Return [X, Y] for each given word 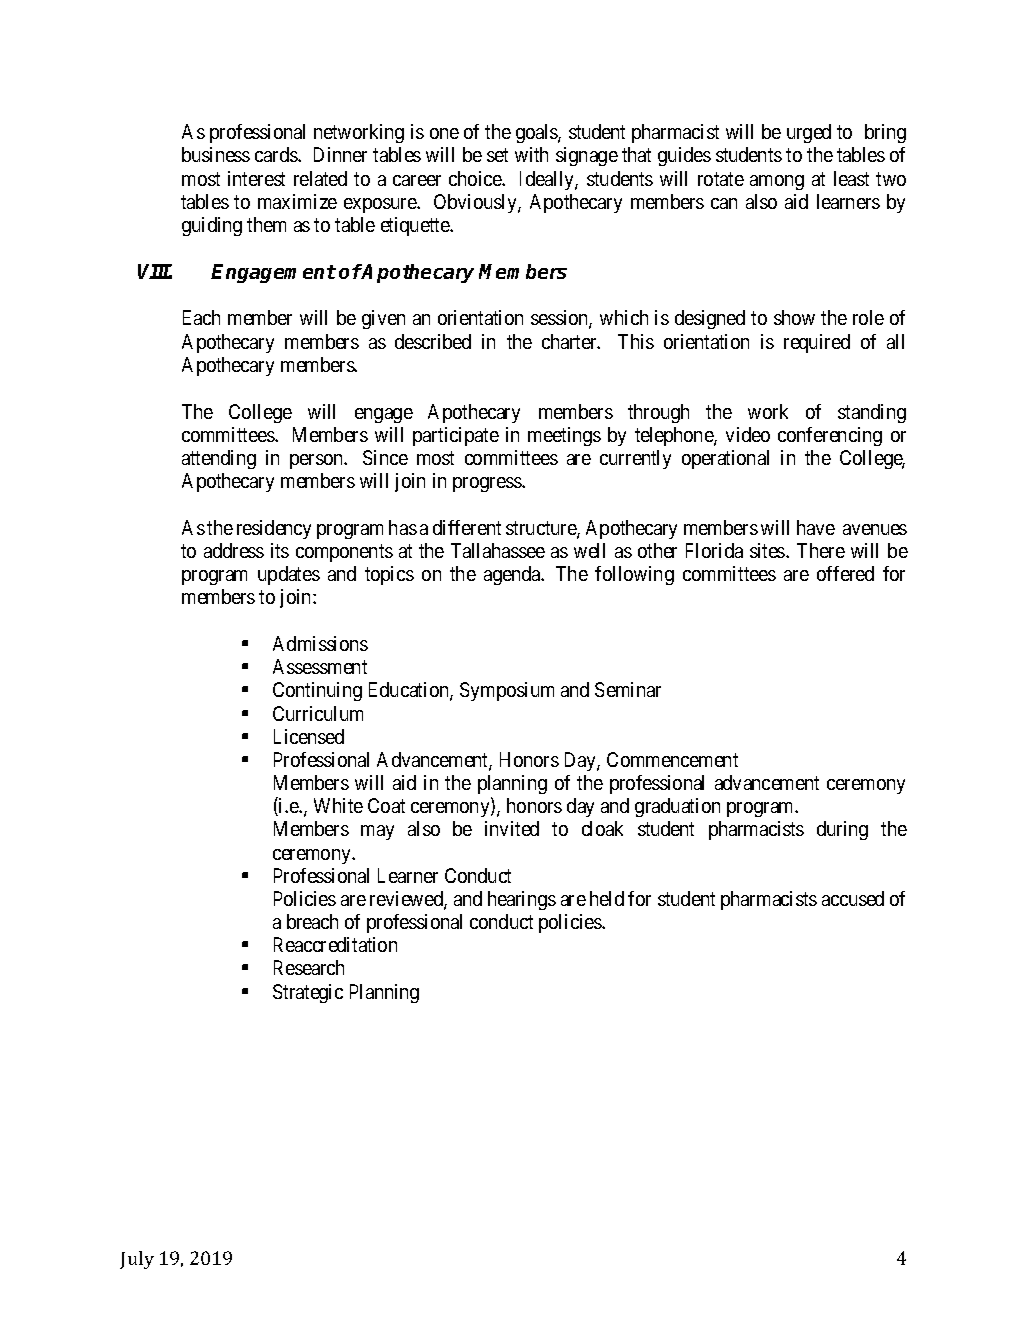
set [497, 155]
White [338, 805]
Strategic [308, 993]
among [777, 182]
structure [542, 529]
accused [853, 898]
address [234, 550]
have [816, 527]
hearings [522, 900]
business [216, 154]
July [137, 1260]
